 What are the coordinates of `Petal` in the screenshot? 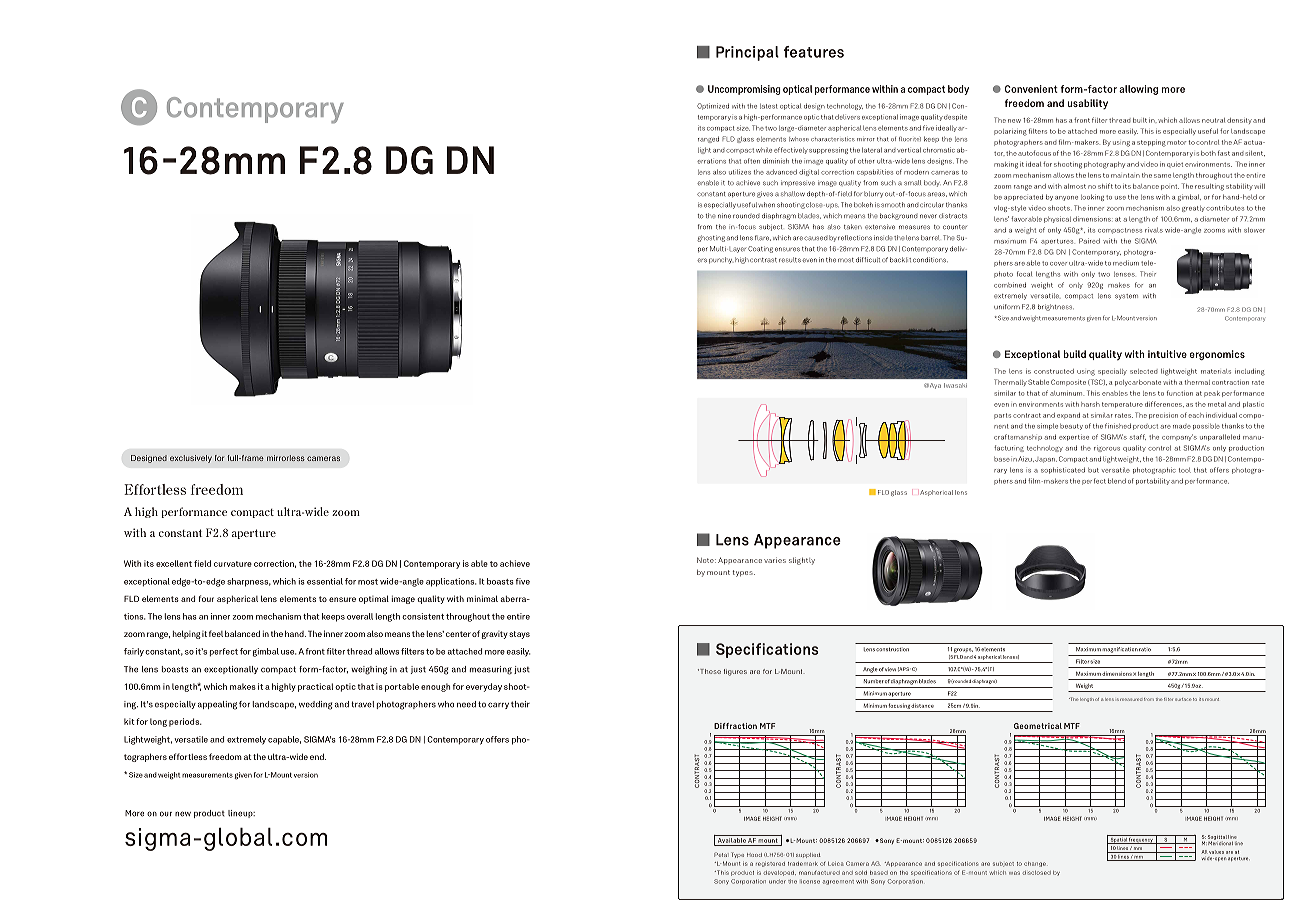 It's located at (721, 854).
